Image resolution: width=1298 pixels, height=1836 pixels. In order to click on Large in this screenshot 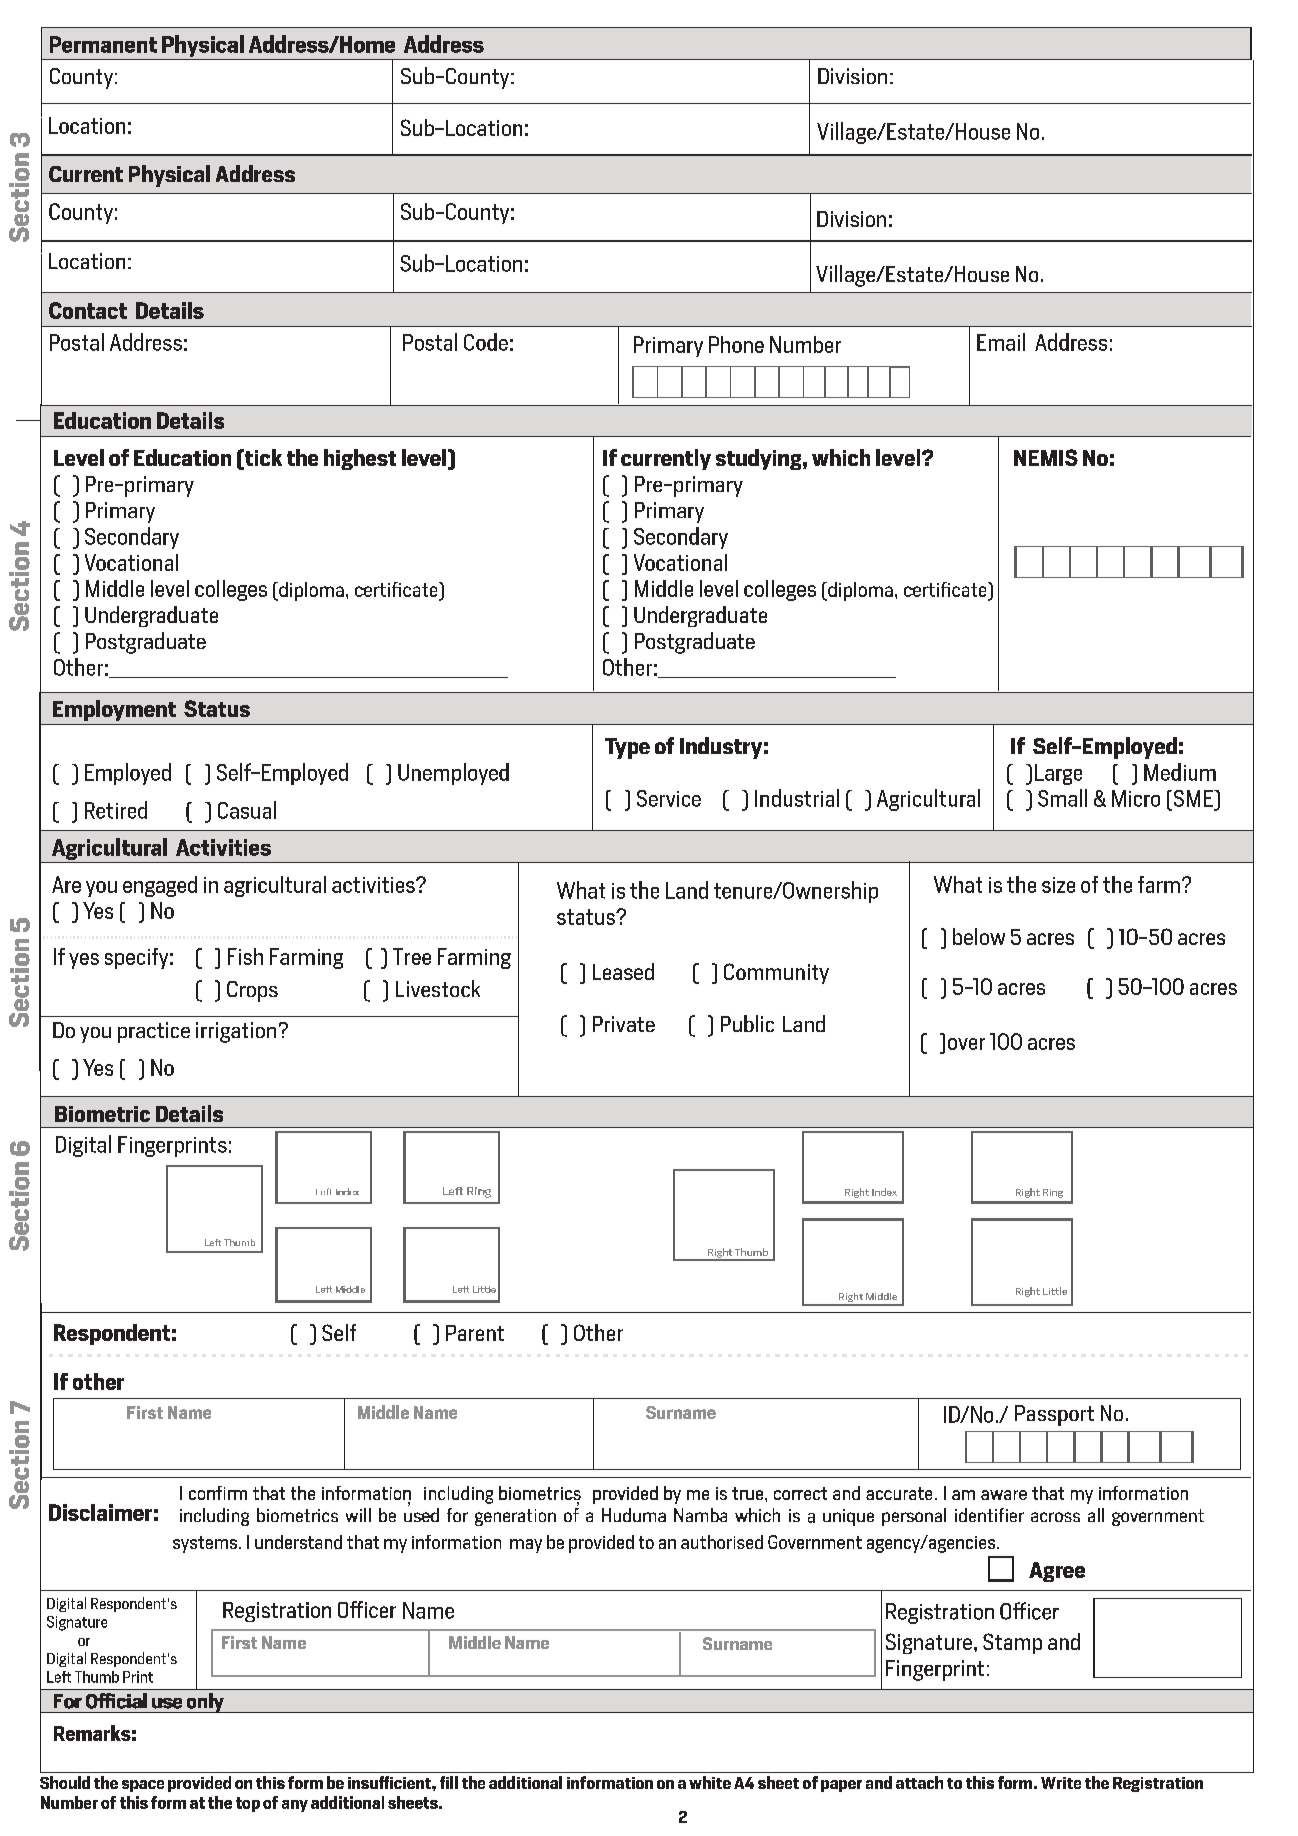, I will do `click(1058, 774)`.
